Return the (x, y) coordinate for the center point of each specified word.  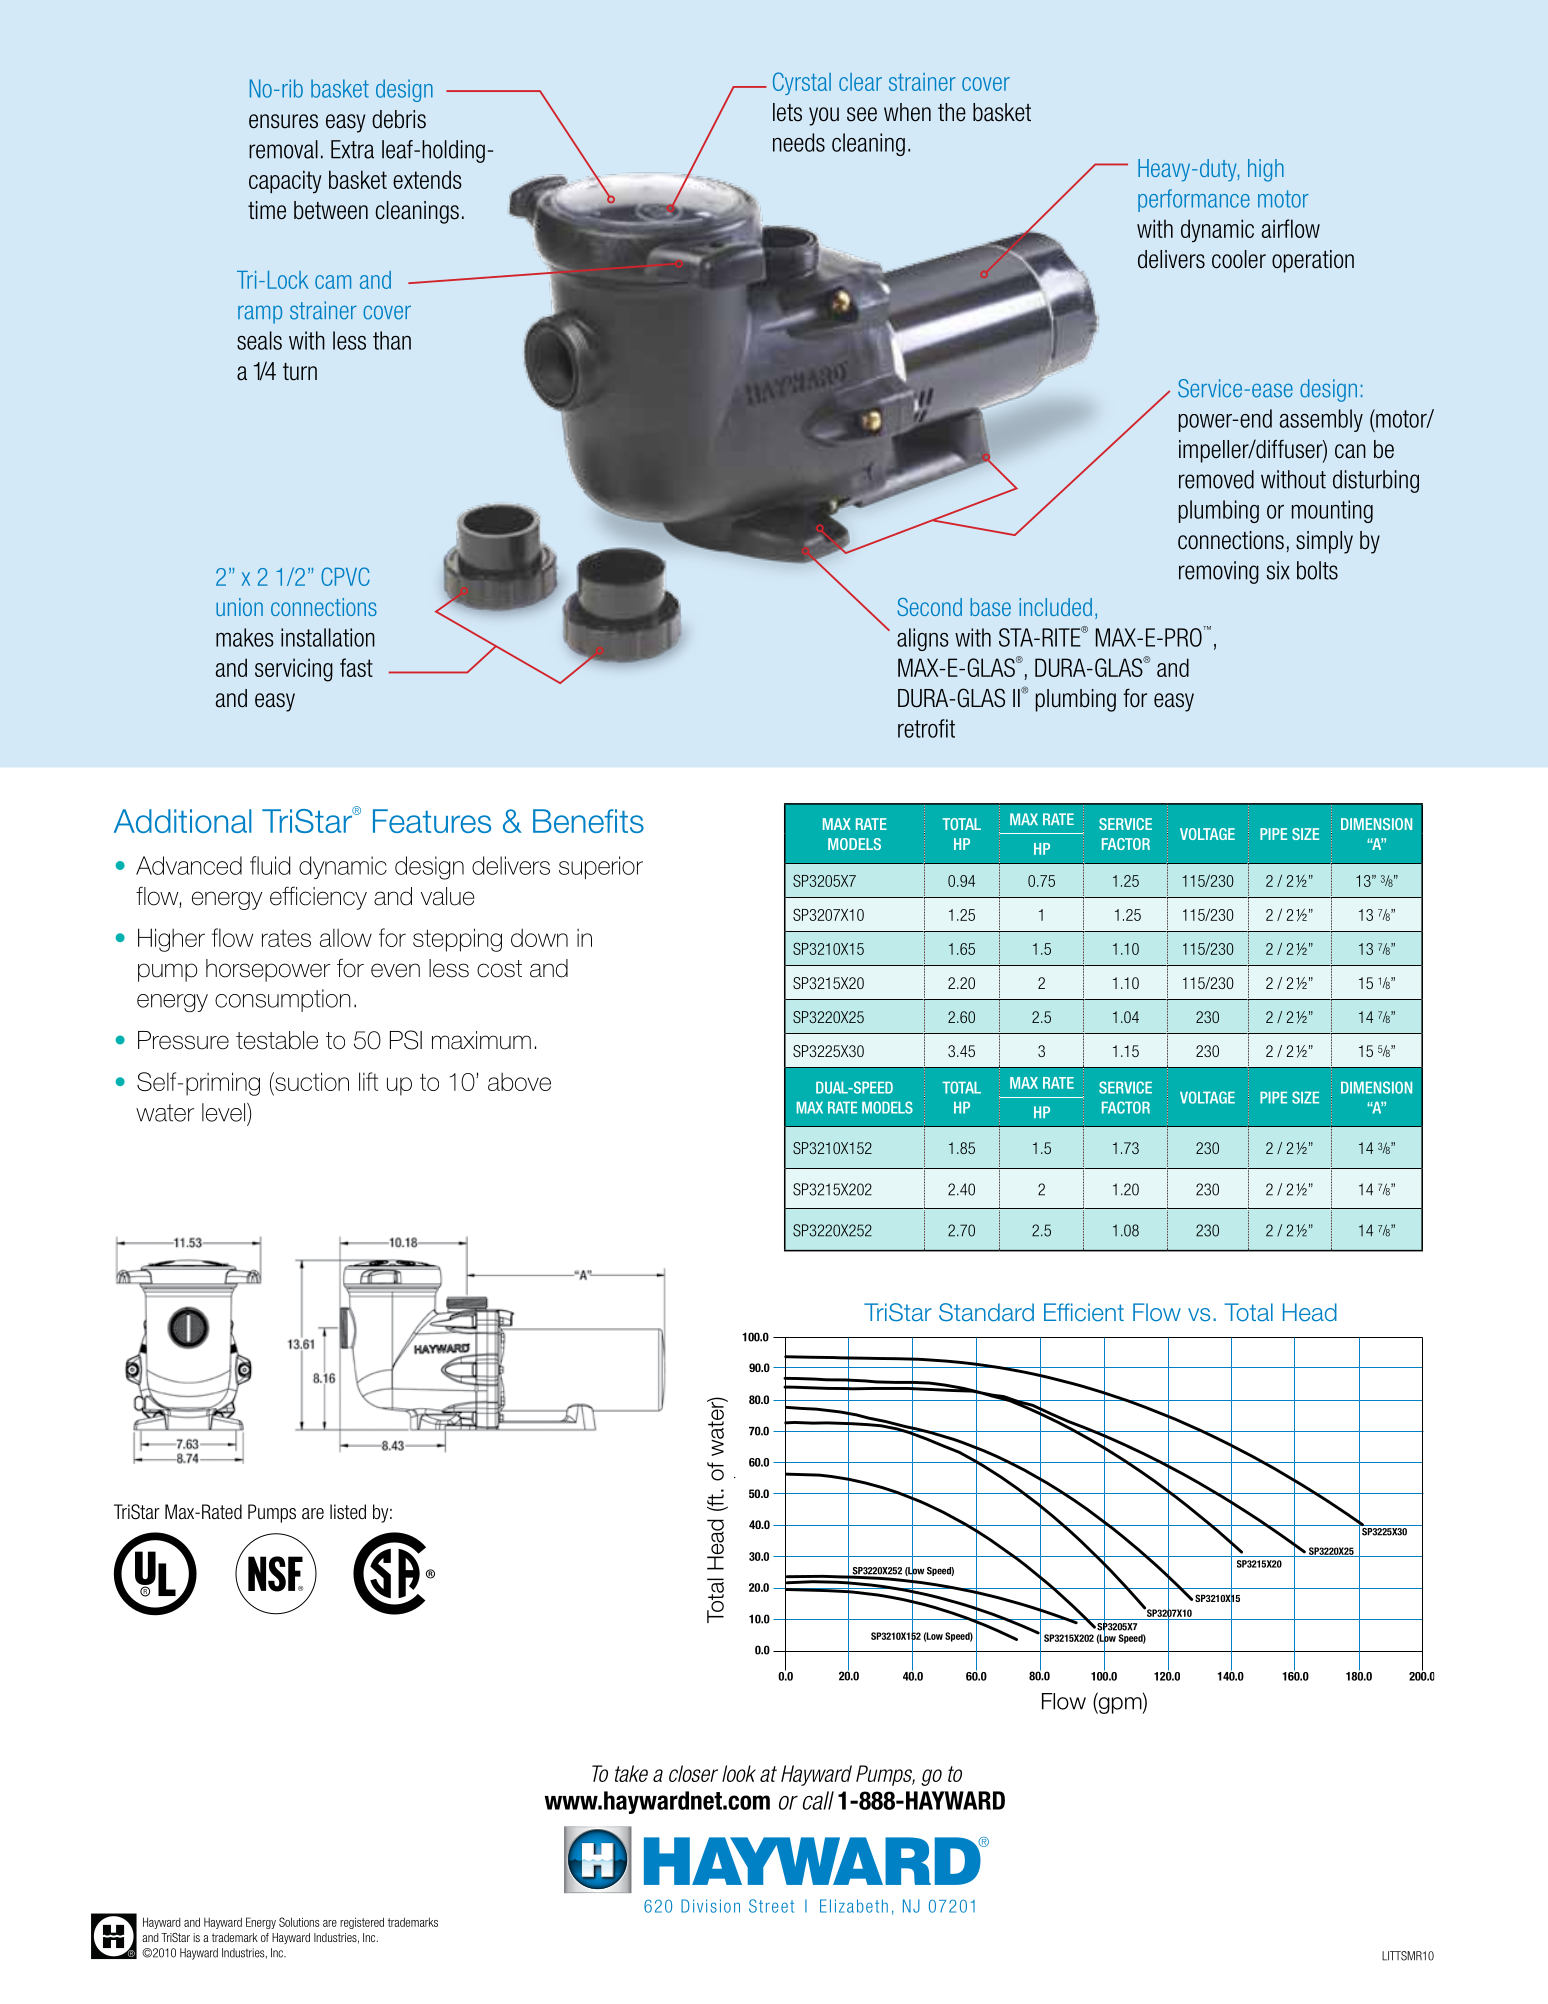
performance (1194, 200)
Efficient (1084, 1312)
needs (799, 142)
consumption (283, 1000)
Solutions (299, 1922)
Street (771, 1906)
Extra (352, 149)
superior (601, 867)
